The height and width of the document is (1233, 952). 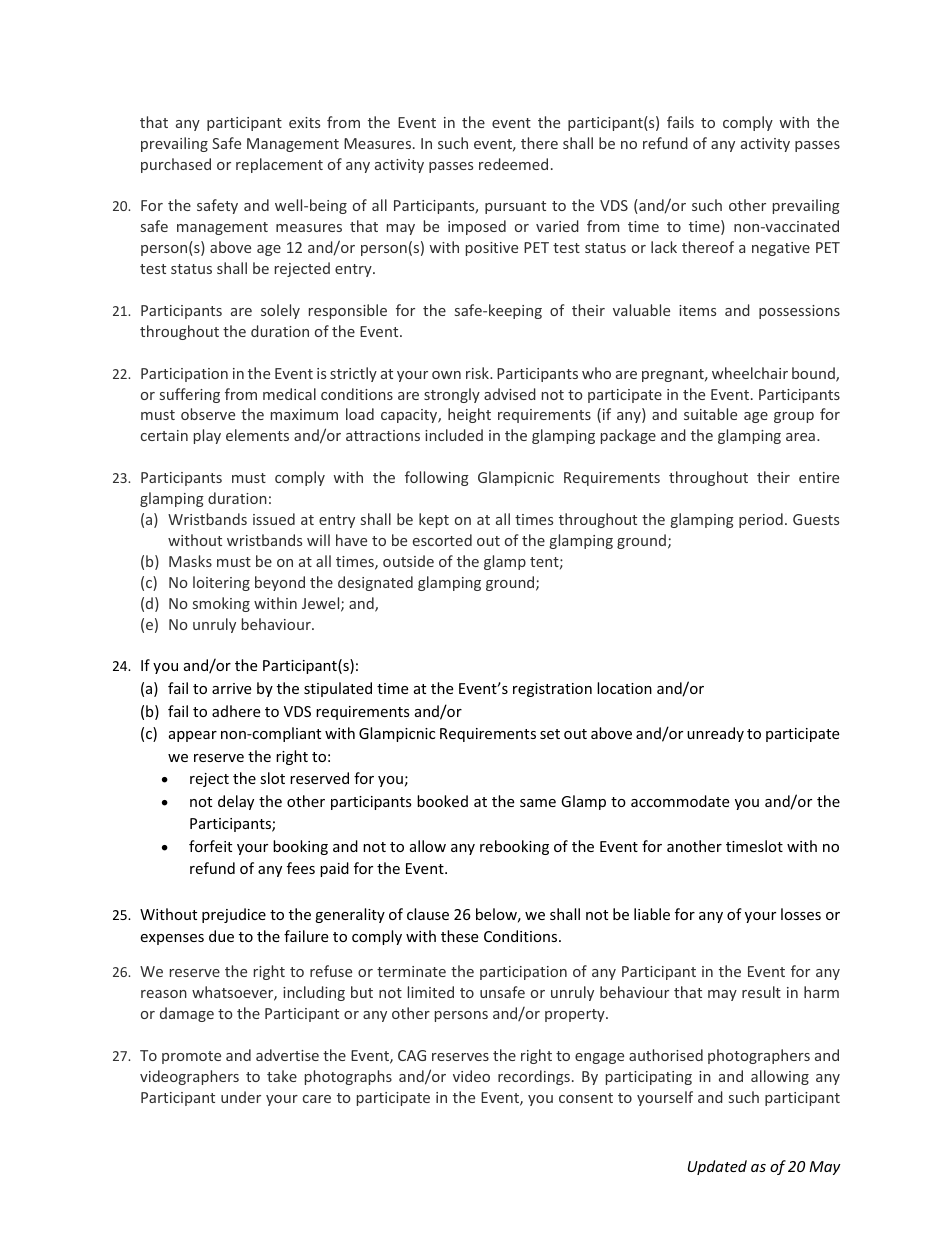 What do you see at coordinates (274, 519) in the document?
I see `issued` at bounding box center [274, 519].
